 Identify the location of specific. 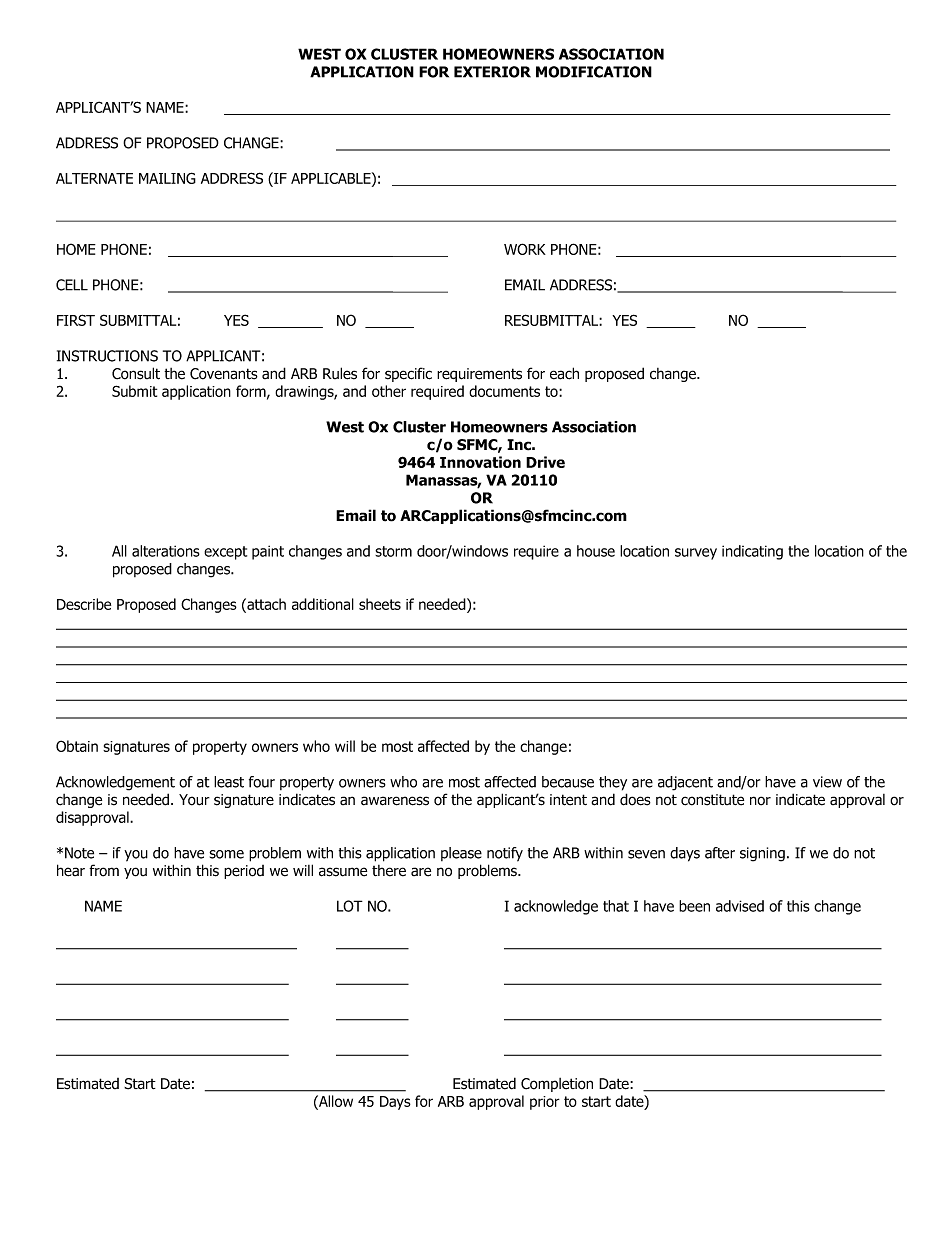
(408, 374).
